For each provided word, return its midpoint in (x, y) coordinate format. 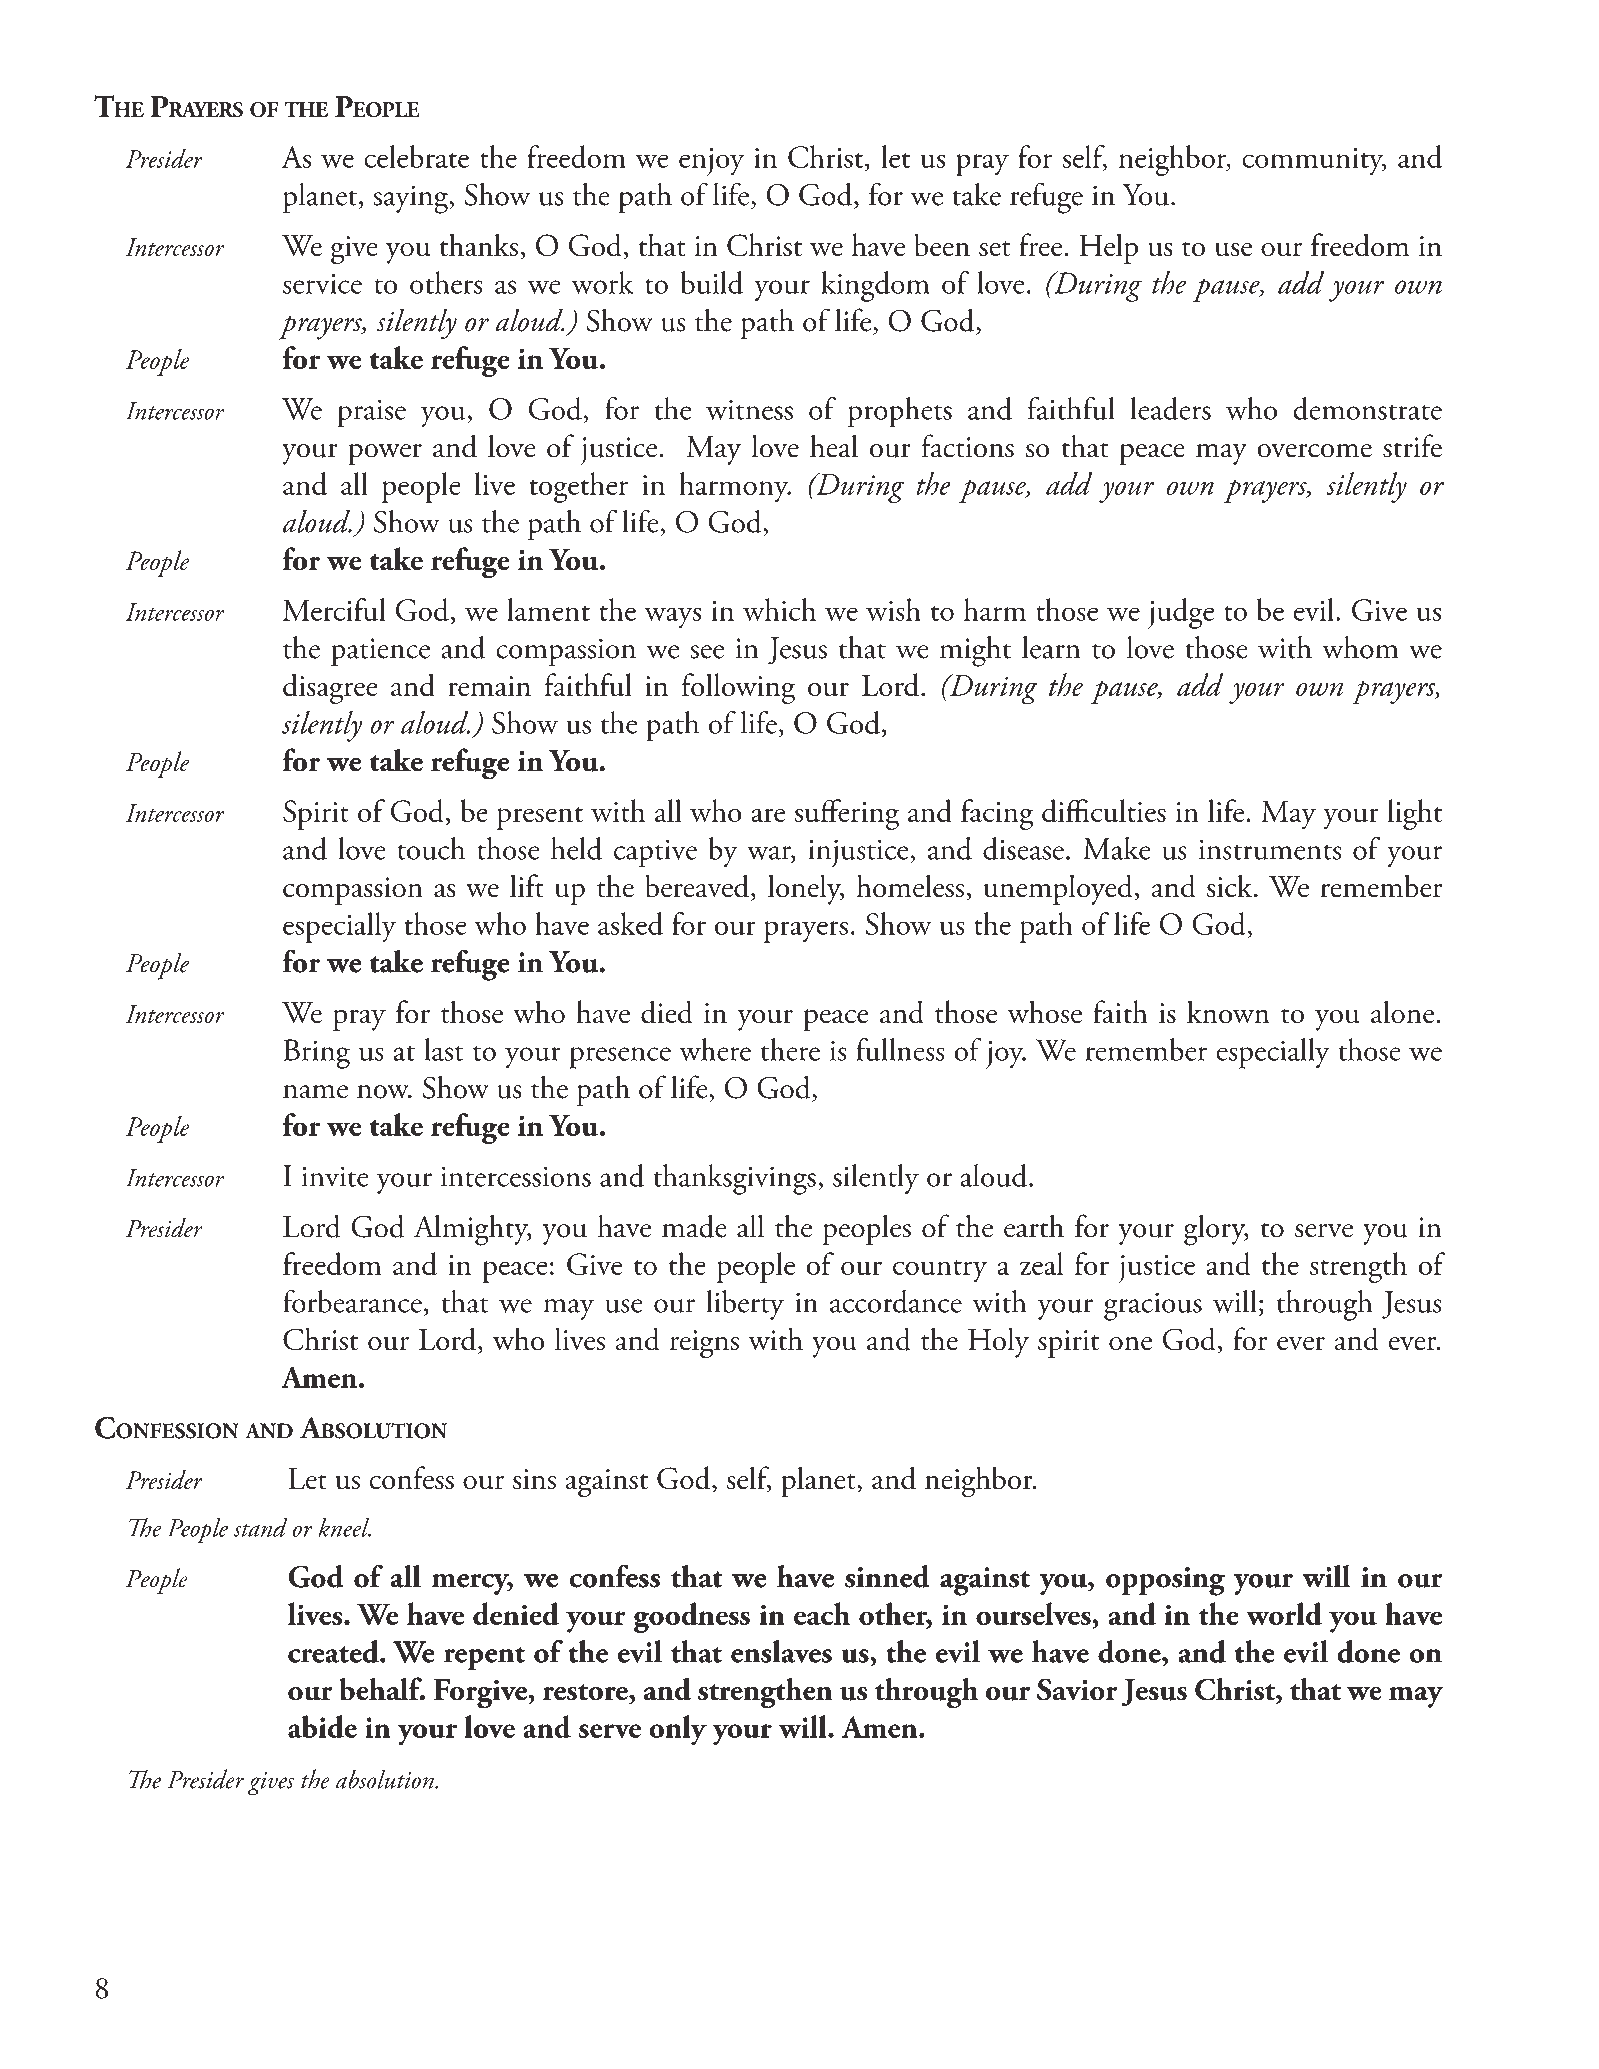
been (942, 245)
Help (1108, 248)
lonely (806, 889)
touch (431, 848)
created (334, 1651)
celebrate (416, 156)
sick (1231, 886)
